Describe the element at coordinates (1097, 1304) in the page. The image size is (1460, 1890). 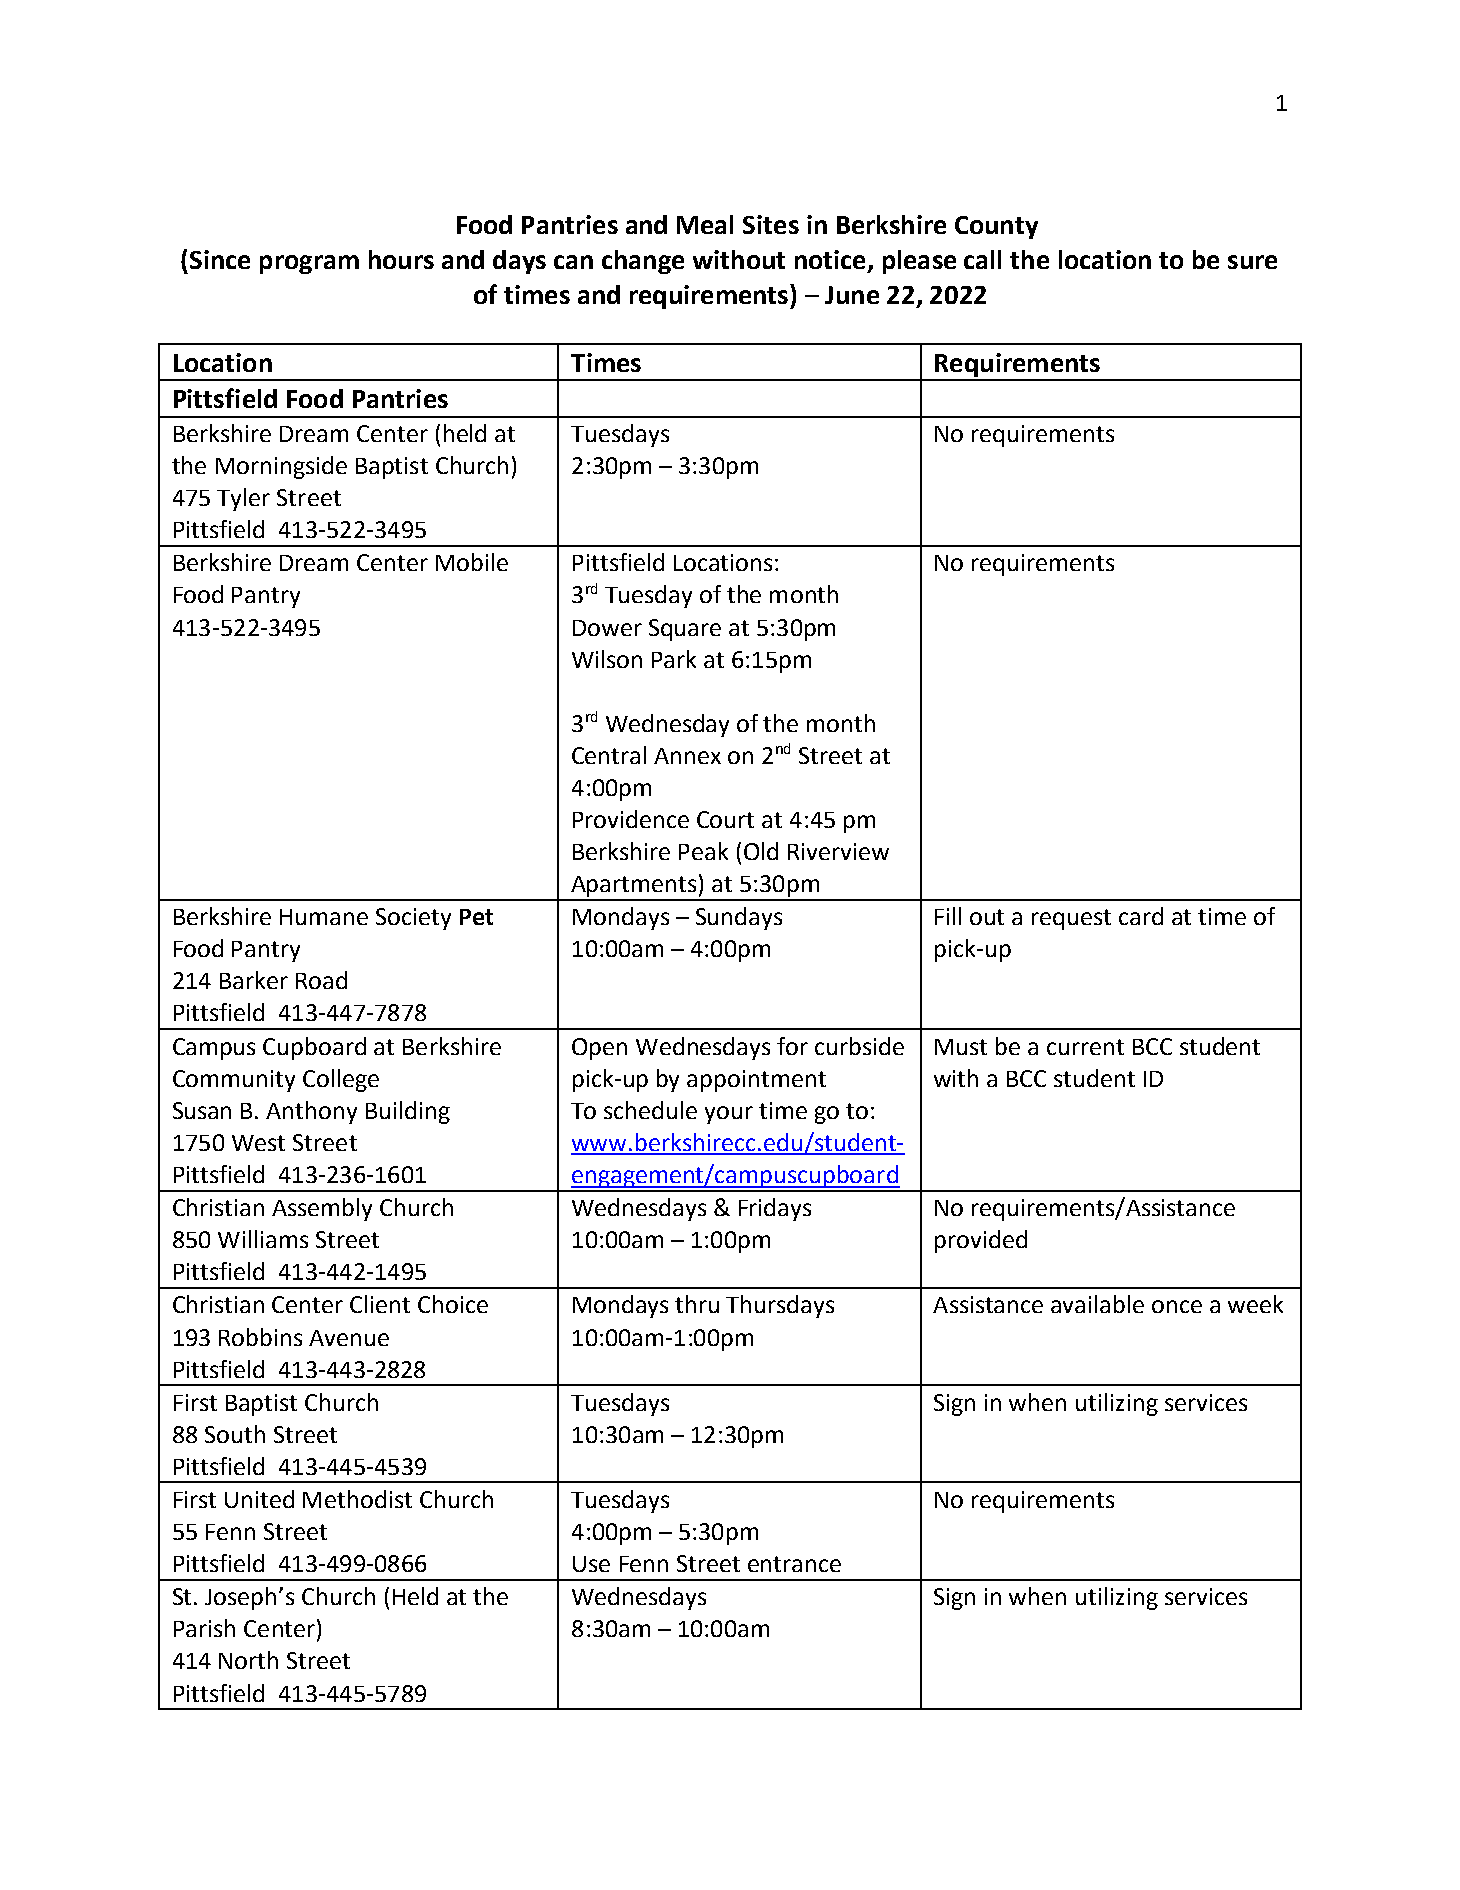
I see `available` at that location.
